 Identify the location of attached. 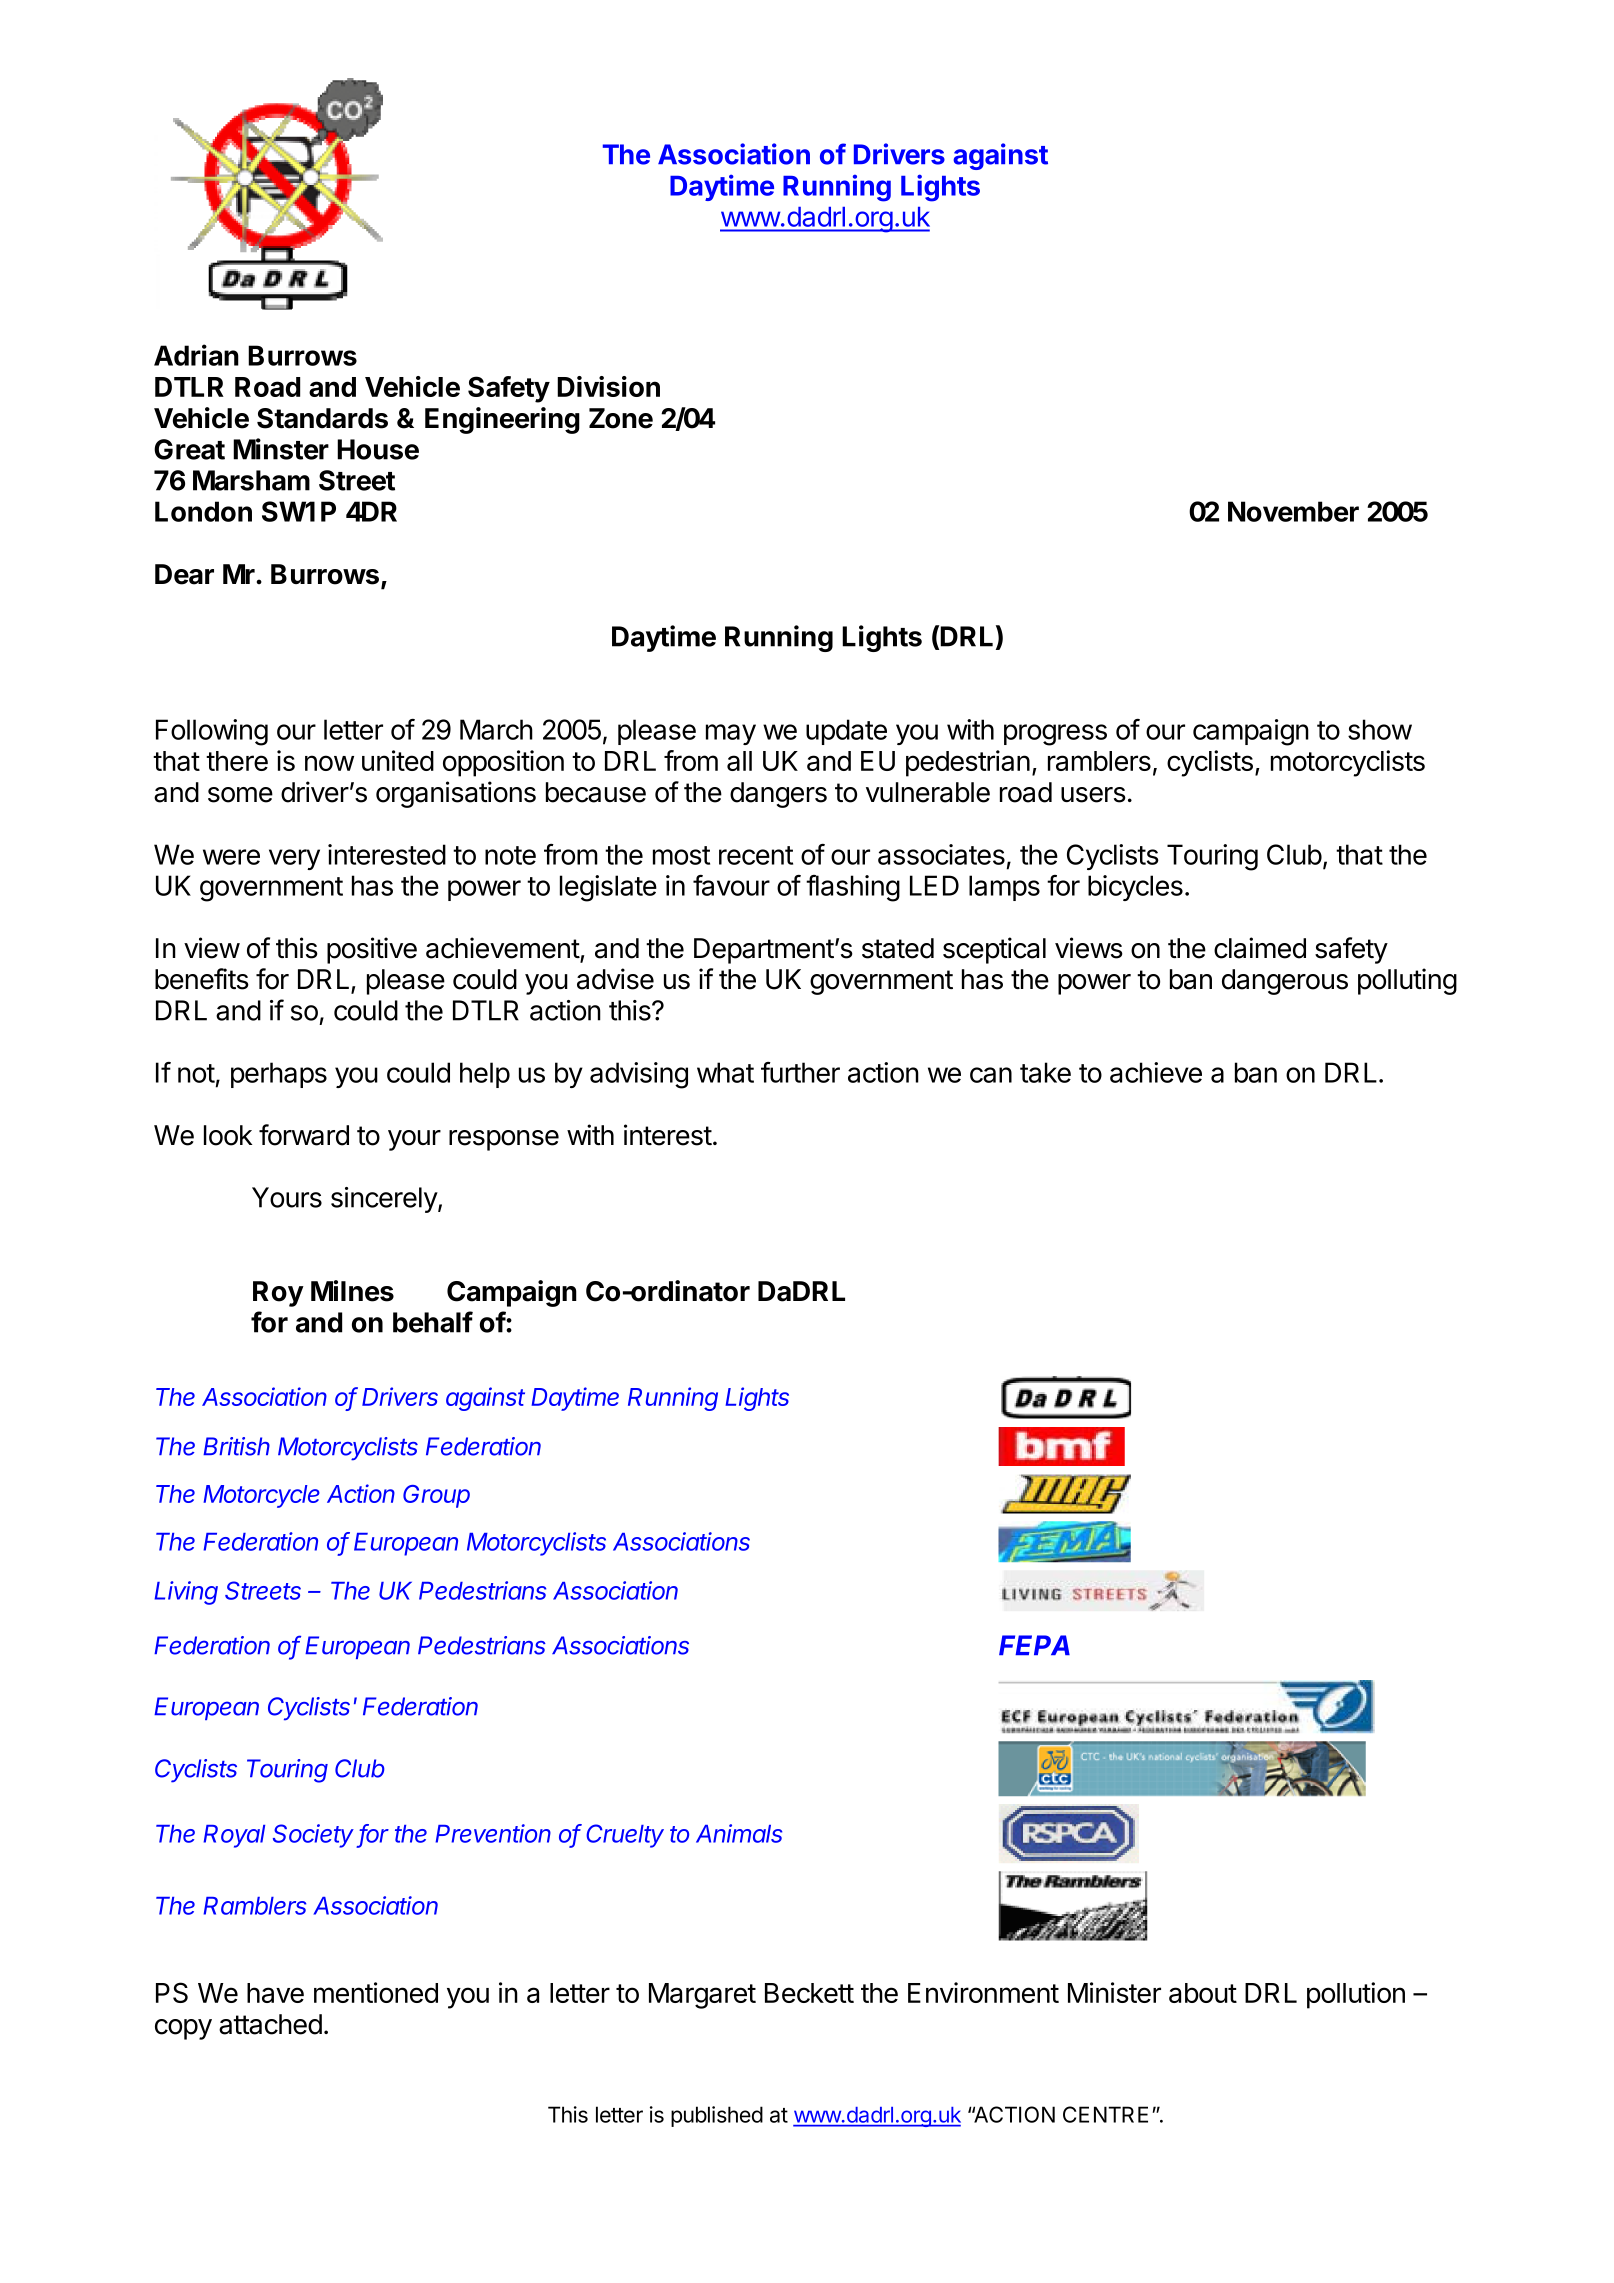
(270, 2024).
